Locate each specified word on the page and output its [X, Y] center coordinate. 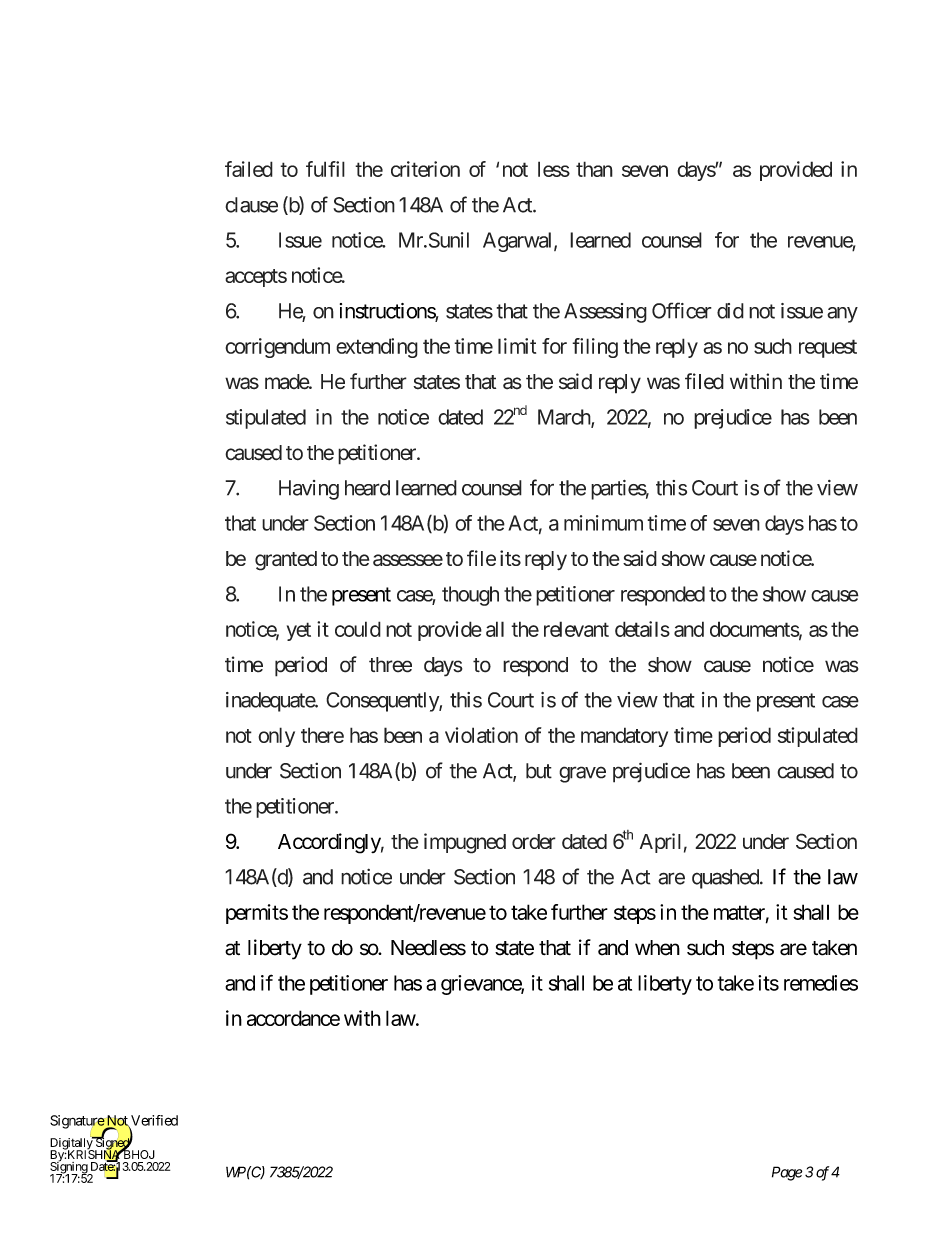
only [276, 737]
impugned [465, 843]
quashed [726, 879]
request [828, 348]
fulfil [325, 169]
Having [309, 490]
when [657, 948]
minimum [603, 523]
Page [787, 1173]
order [534, 841]
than [594, 169]
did [730, 311]
